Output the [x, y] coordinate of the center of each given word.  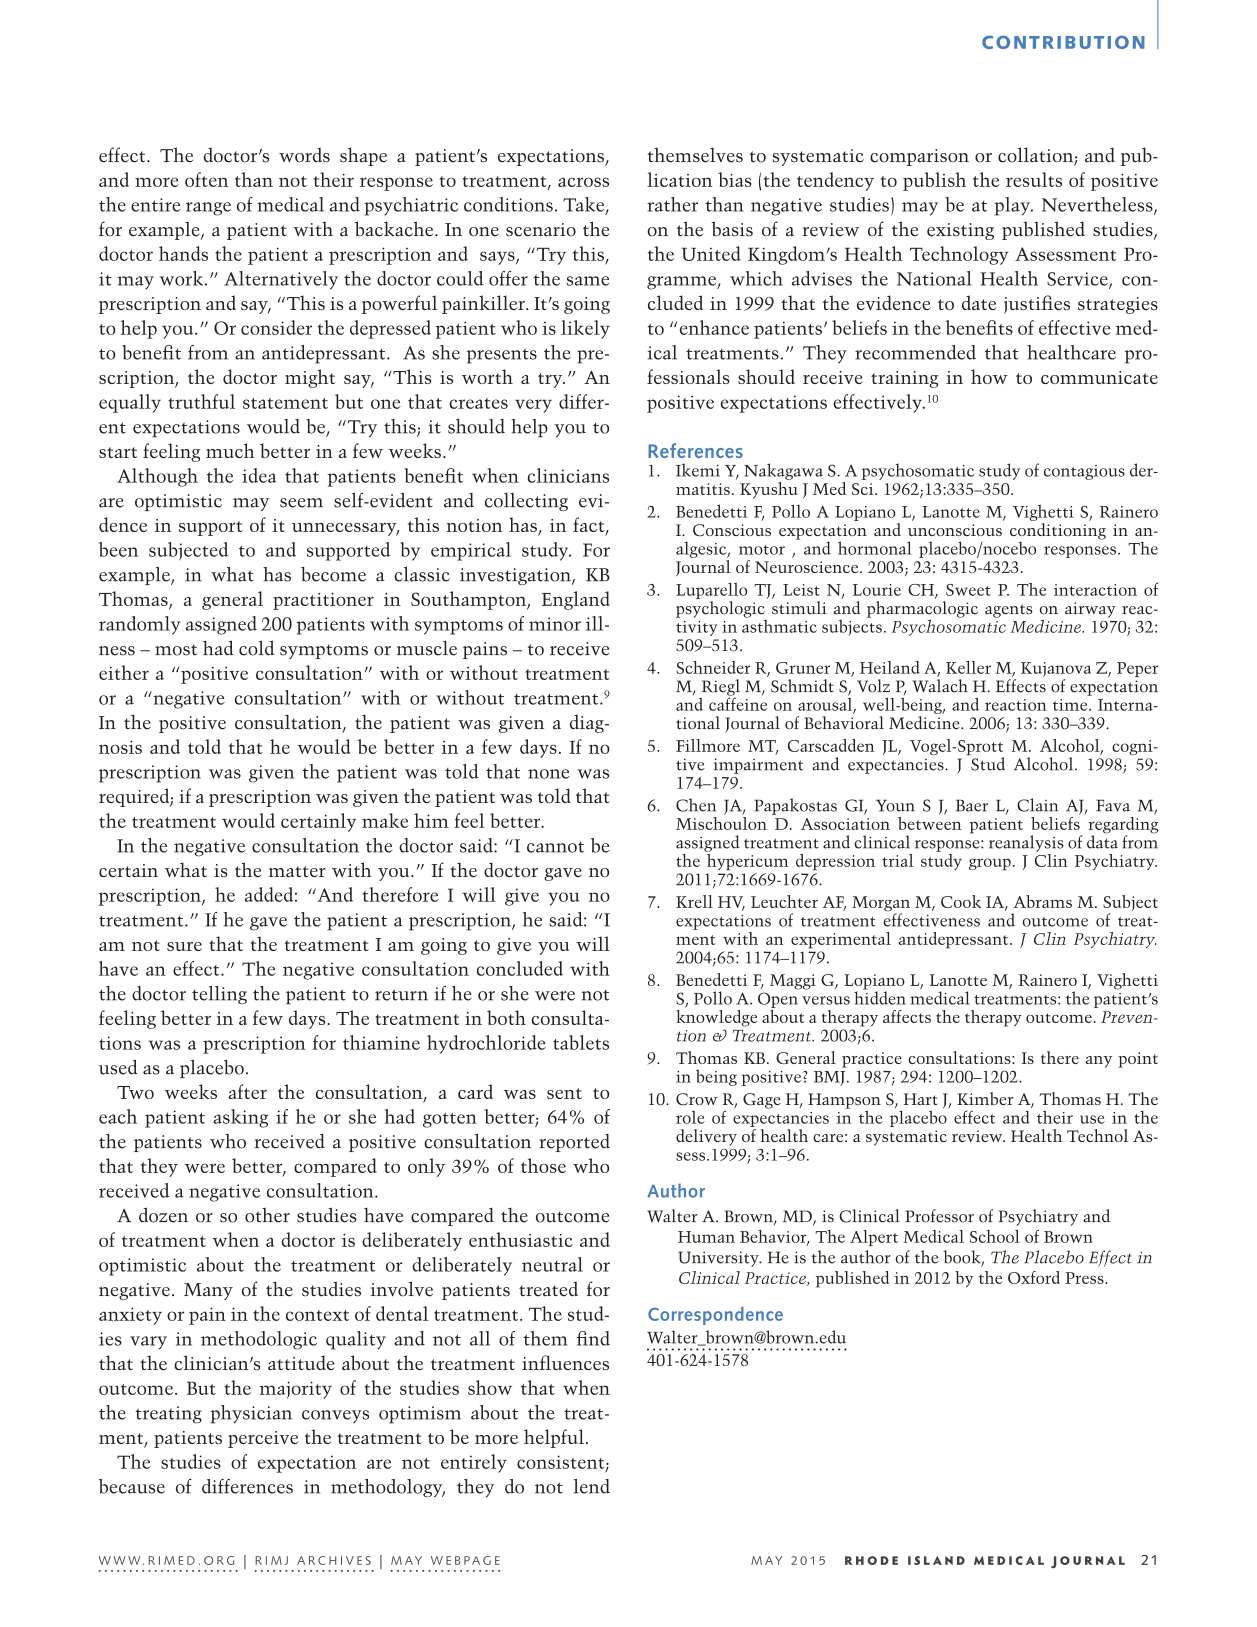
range [208, 209]
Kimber [985, 1098]
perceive [263, 1439]
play [1013, 206]
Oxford [1034, 1277]
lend [592, 1486]
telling [219, 995]
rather [672, 204]
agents [1008, 611]
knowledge [716, 1017]
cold [256, 648]
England [576, 600]
